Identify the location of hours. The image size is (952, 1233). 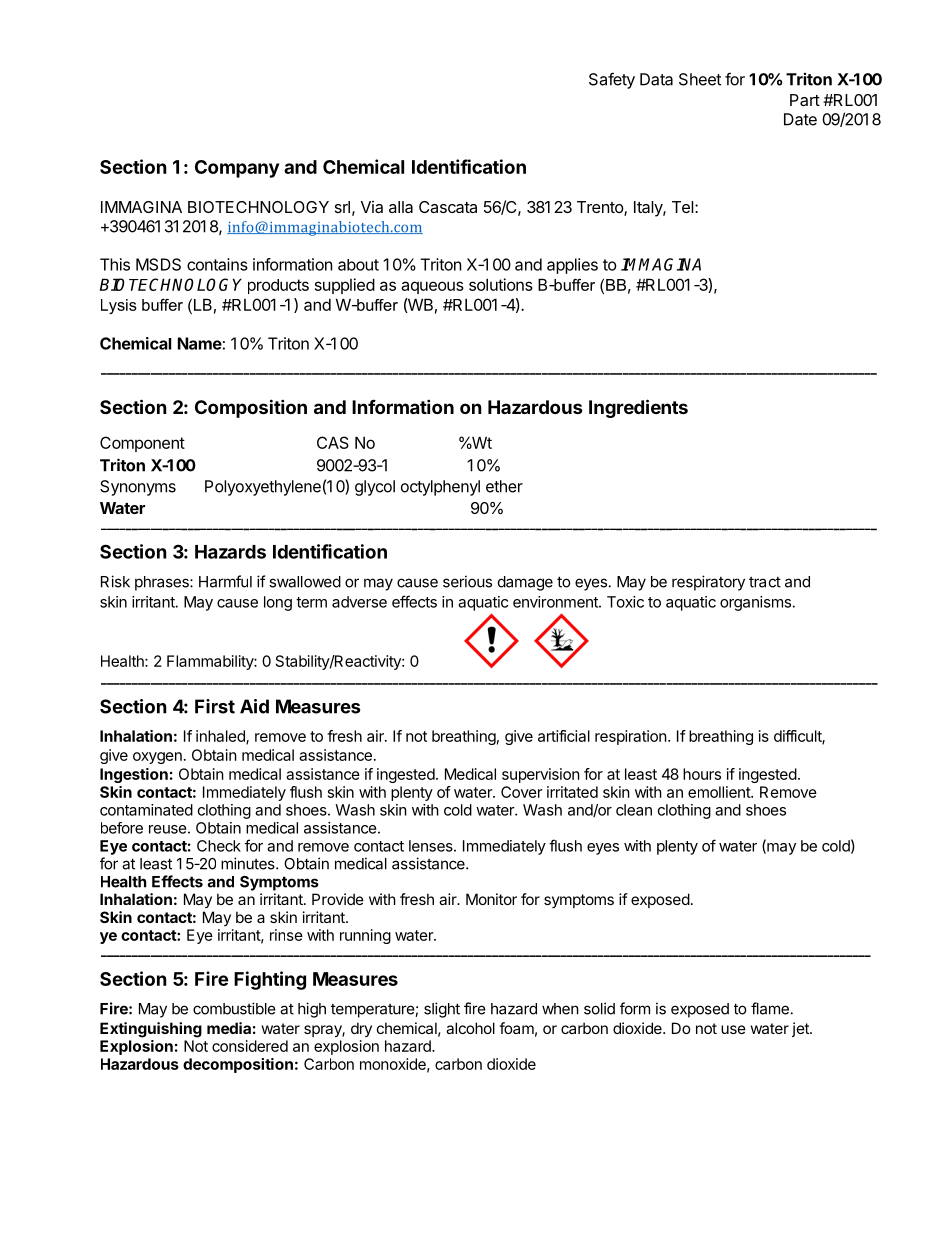
(702, 774).
